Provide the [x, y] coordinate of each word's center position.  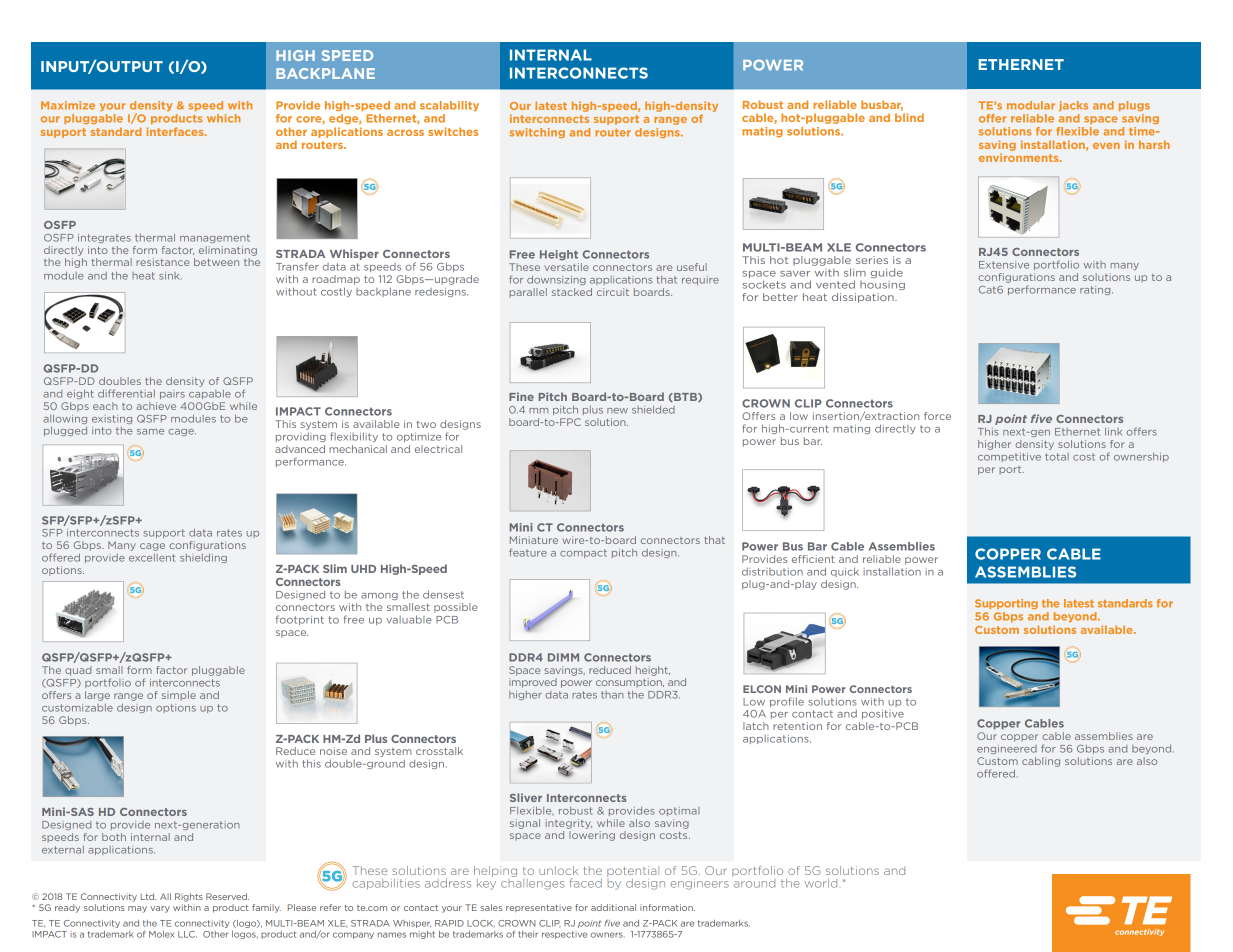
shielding [203, 558]
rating [1096, 290]
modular [1031, 105]
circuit [613, 292]
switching [537, 133]
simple [179, 695]
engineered [1007, 749]
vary [160, 909]
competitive [1009, 457]
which [223, 118]
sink [170, 276]
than [612, 695]
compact [583, 553]
